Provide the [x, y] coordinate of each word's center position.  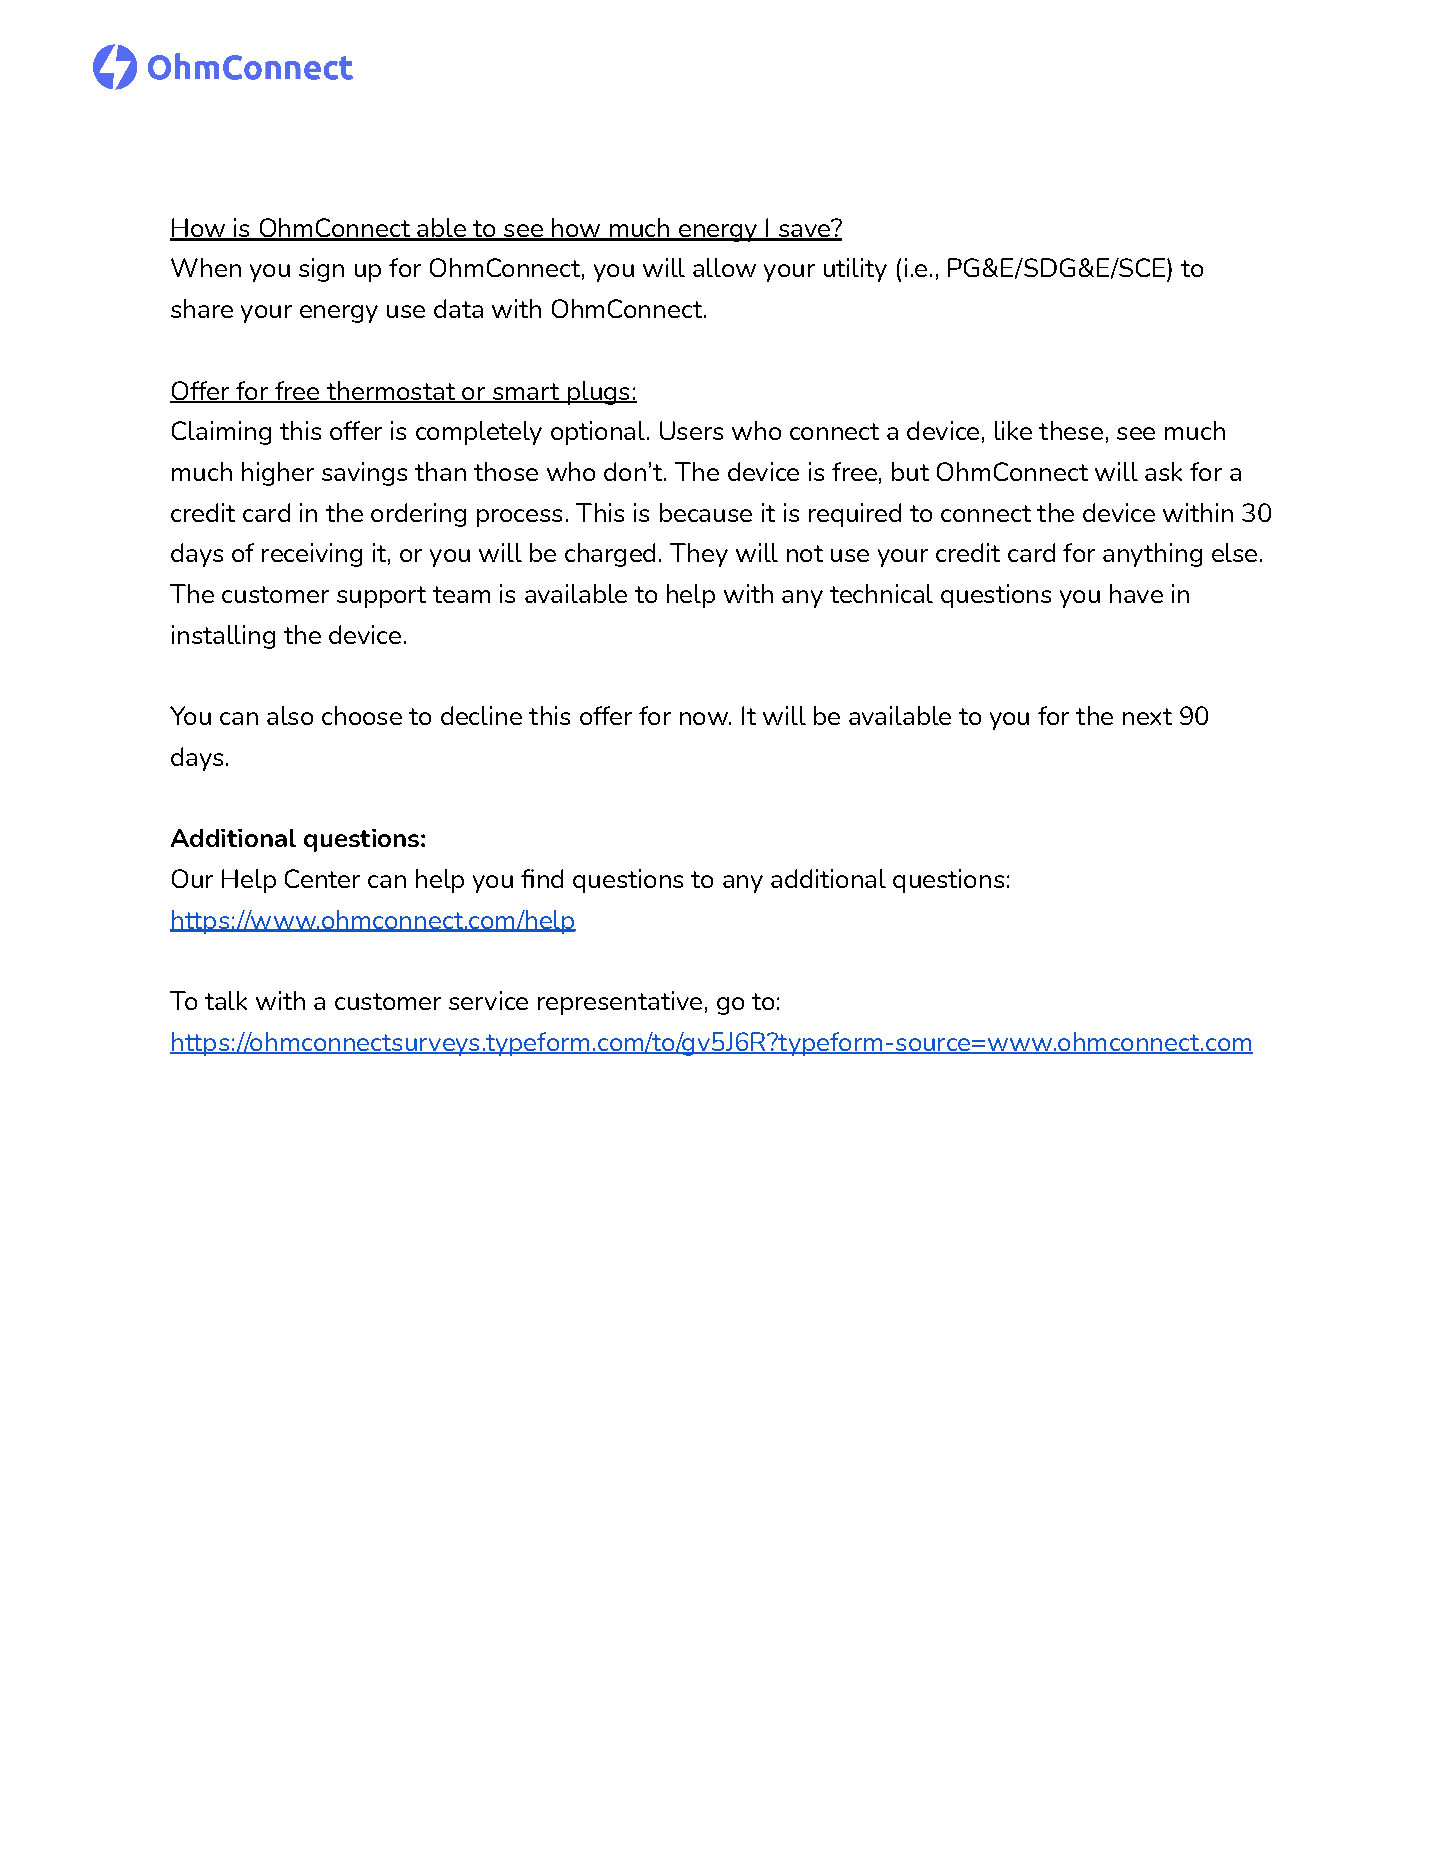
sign [321, 270]
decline [481, 715]
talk [226, 1000]
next [1147, 716]
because [706, 512]
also [290, 715]
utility [855, 270]
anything [1152, 555]
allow [724, 267]
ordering [418, 515]
